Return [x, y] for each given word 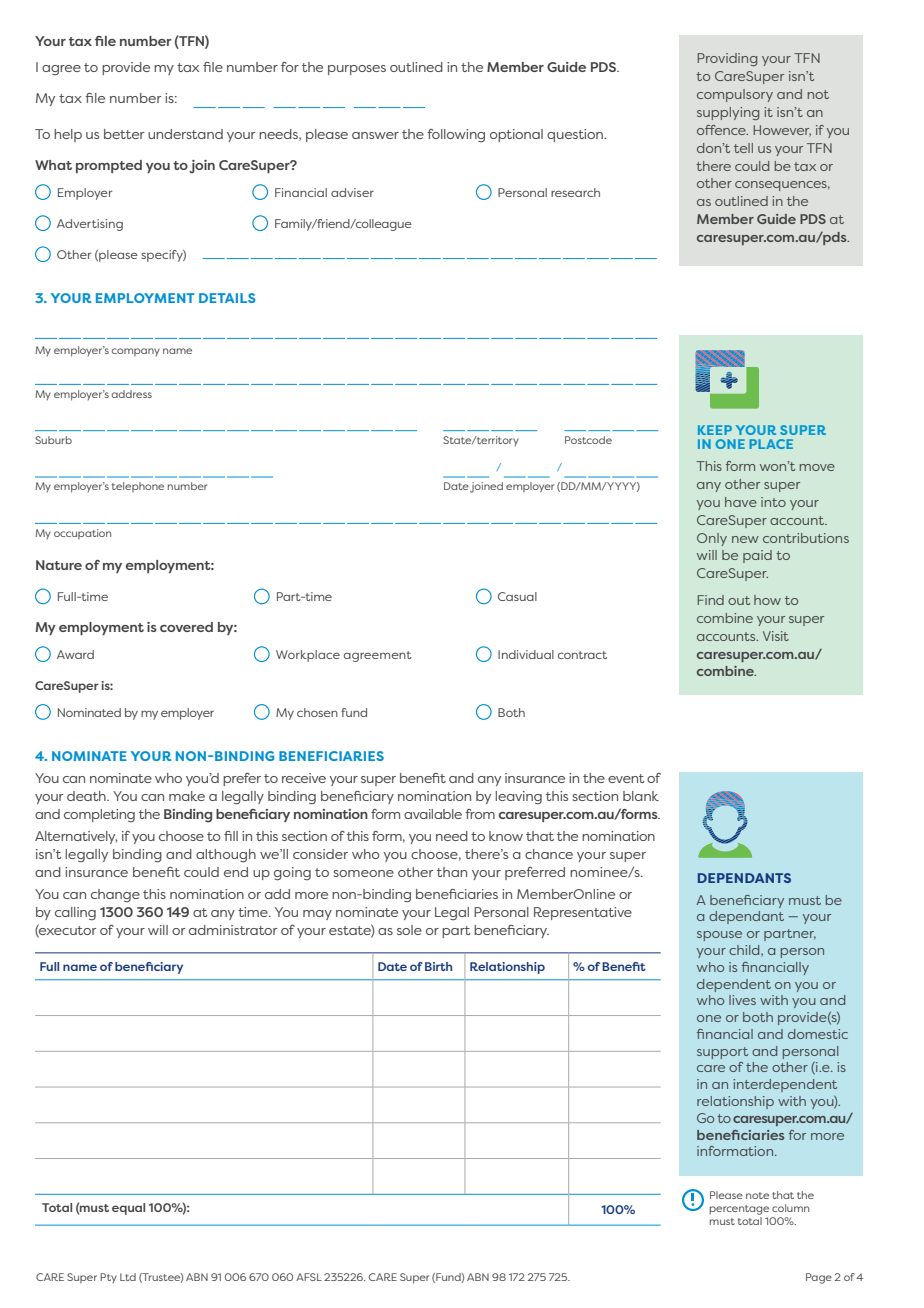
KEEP [715, 430]
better [124, 134]
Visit [776, 636]
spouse [719, 936]
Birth [438, 966]
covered [186, 627]
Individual [526, 654]
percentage [739, 1210]
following [456, 136]
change [115, 896]
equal [128, 1209]
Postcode [588, 440]
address [131, 394]
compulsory [735, 95]
